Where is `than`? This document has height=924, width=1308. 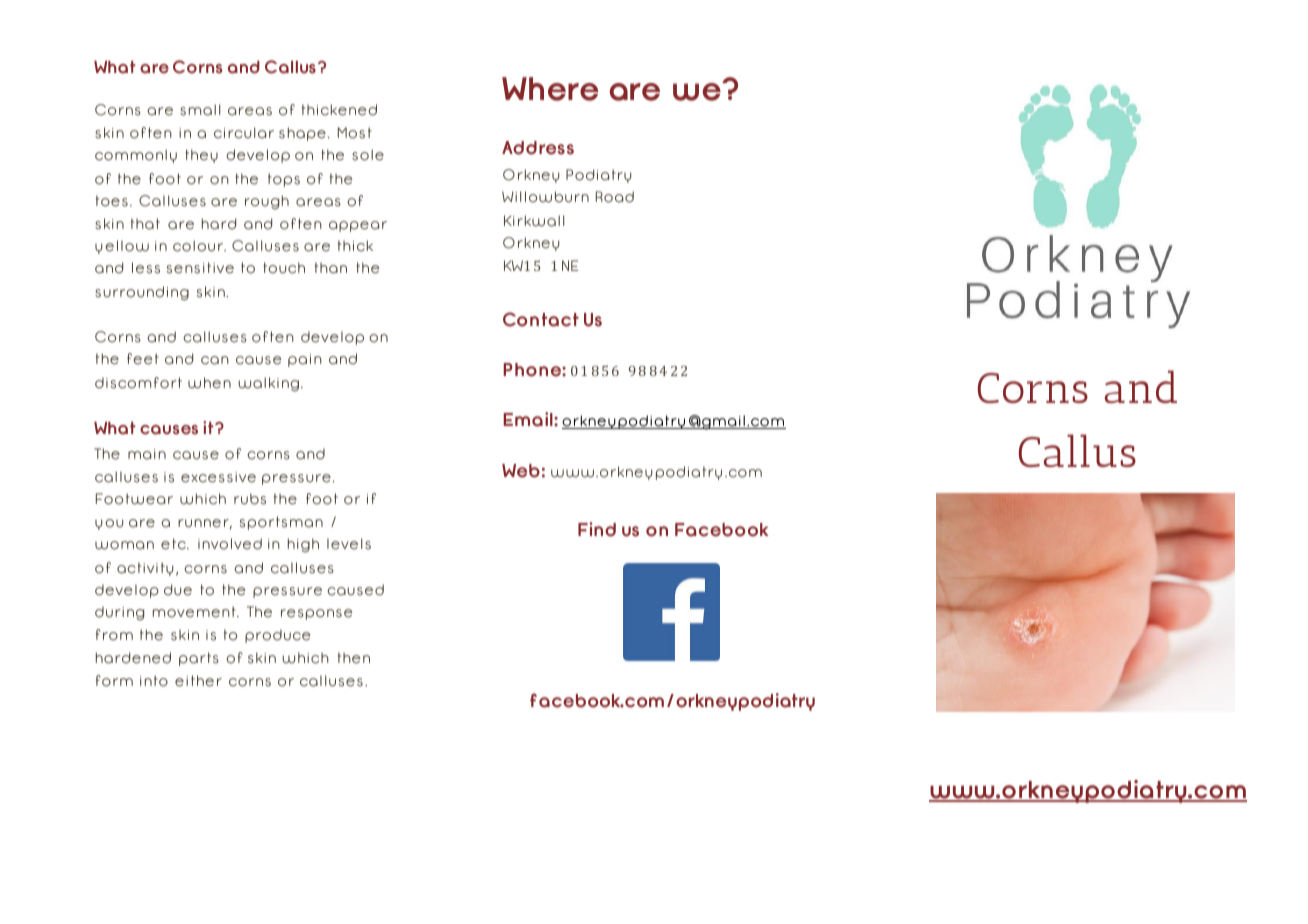 than is located at coordinates (331, 268).
